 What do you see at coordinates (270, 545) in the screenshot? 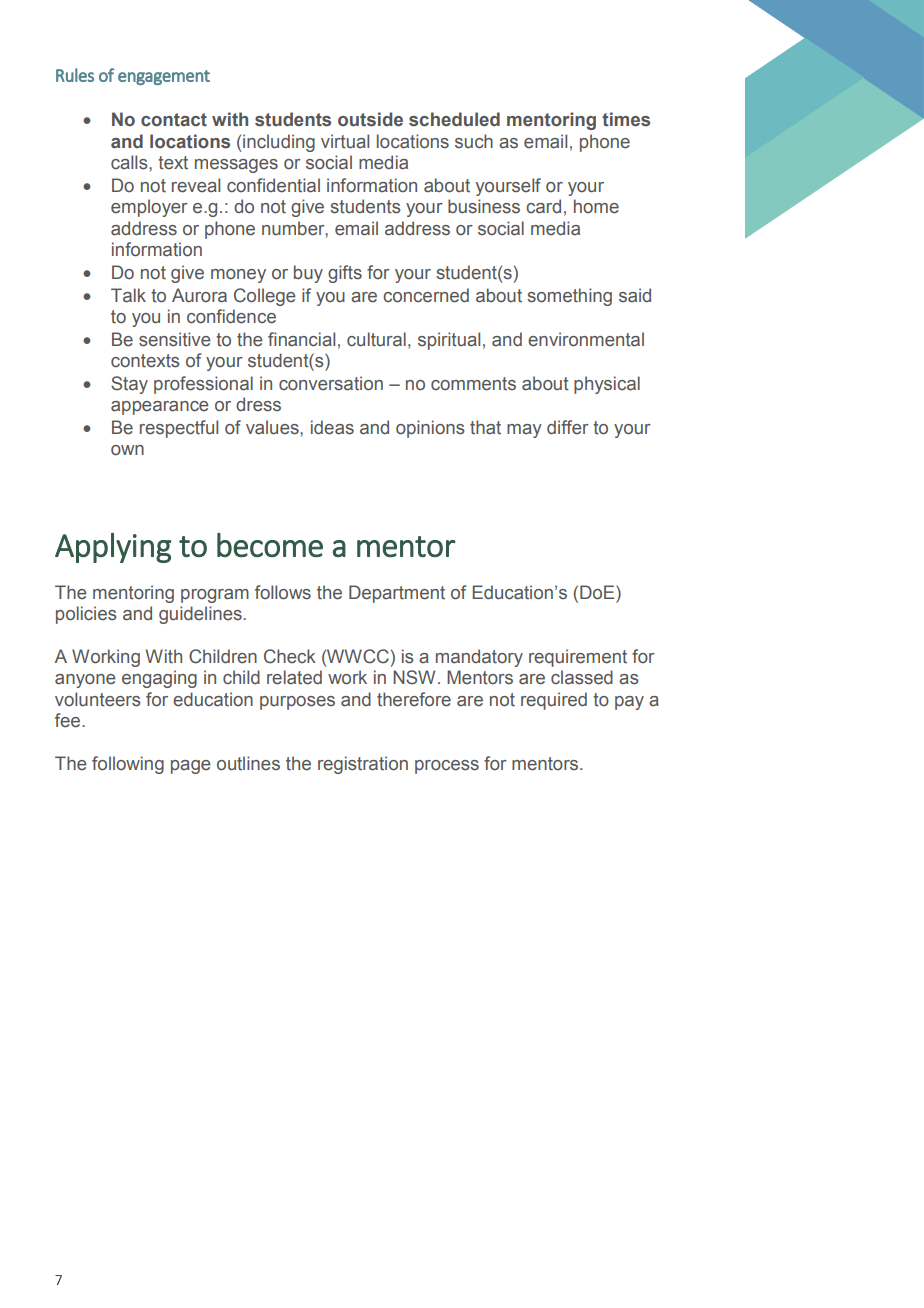
I see `become` at bounding box center [270, 545].
